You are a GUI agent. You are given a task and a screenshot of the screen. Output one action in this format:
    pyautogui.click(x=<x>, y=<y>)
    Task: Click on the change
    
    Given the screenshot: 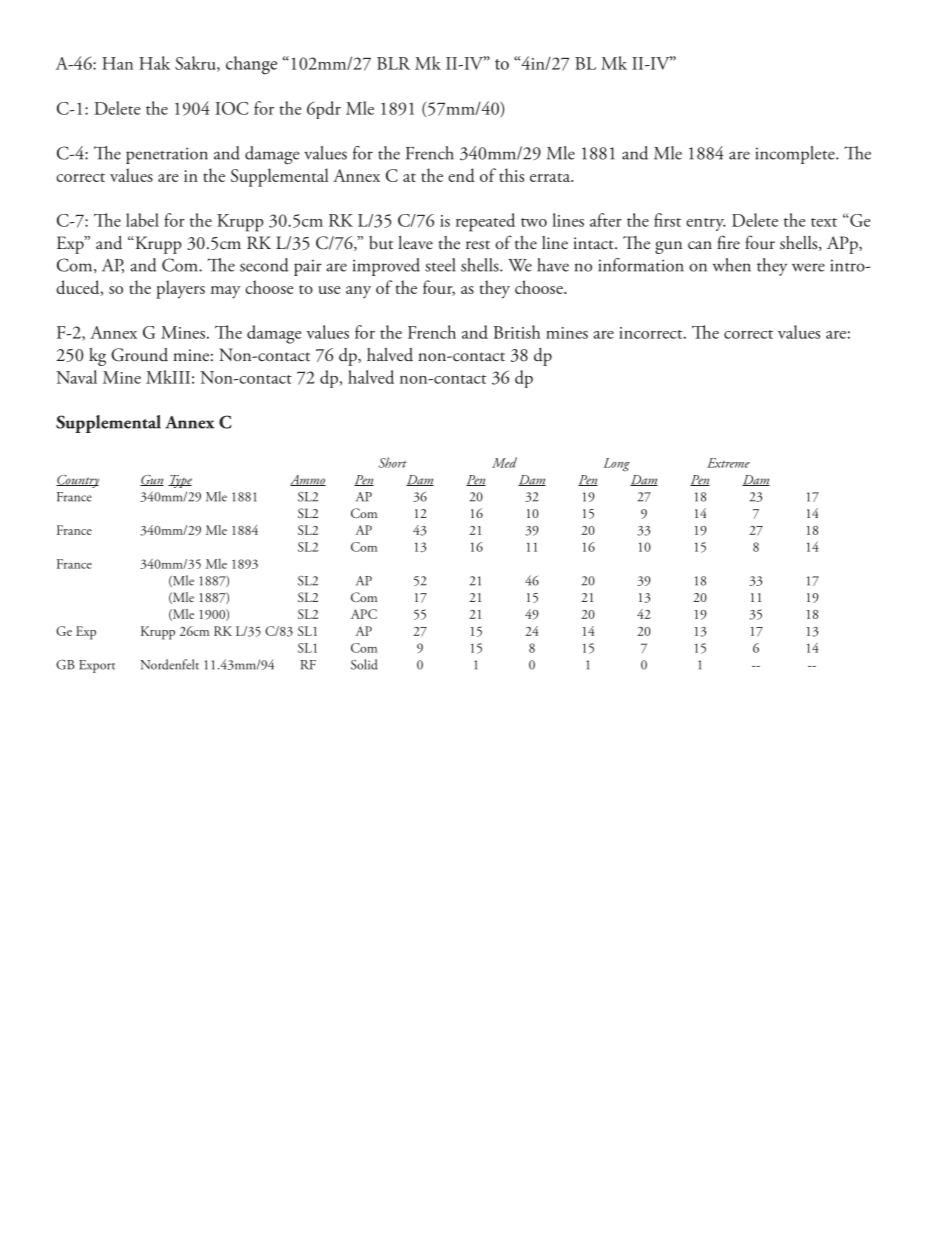 What is the action you would take?
    pyautogui.click(x=251, y=65)
